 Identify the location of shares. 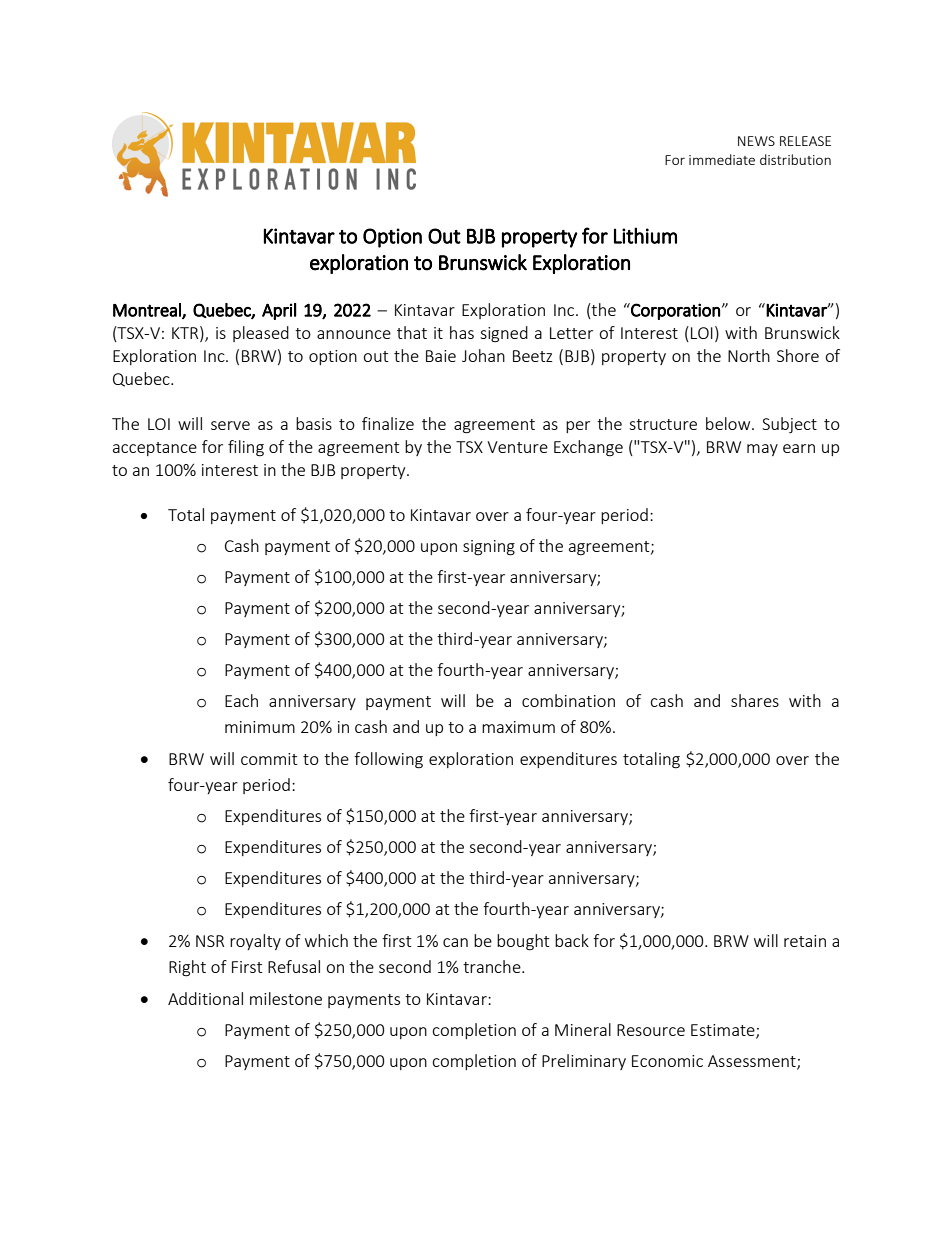
(755, 700).
